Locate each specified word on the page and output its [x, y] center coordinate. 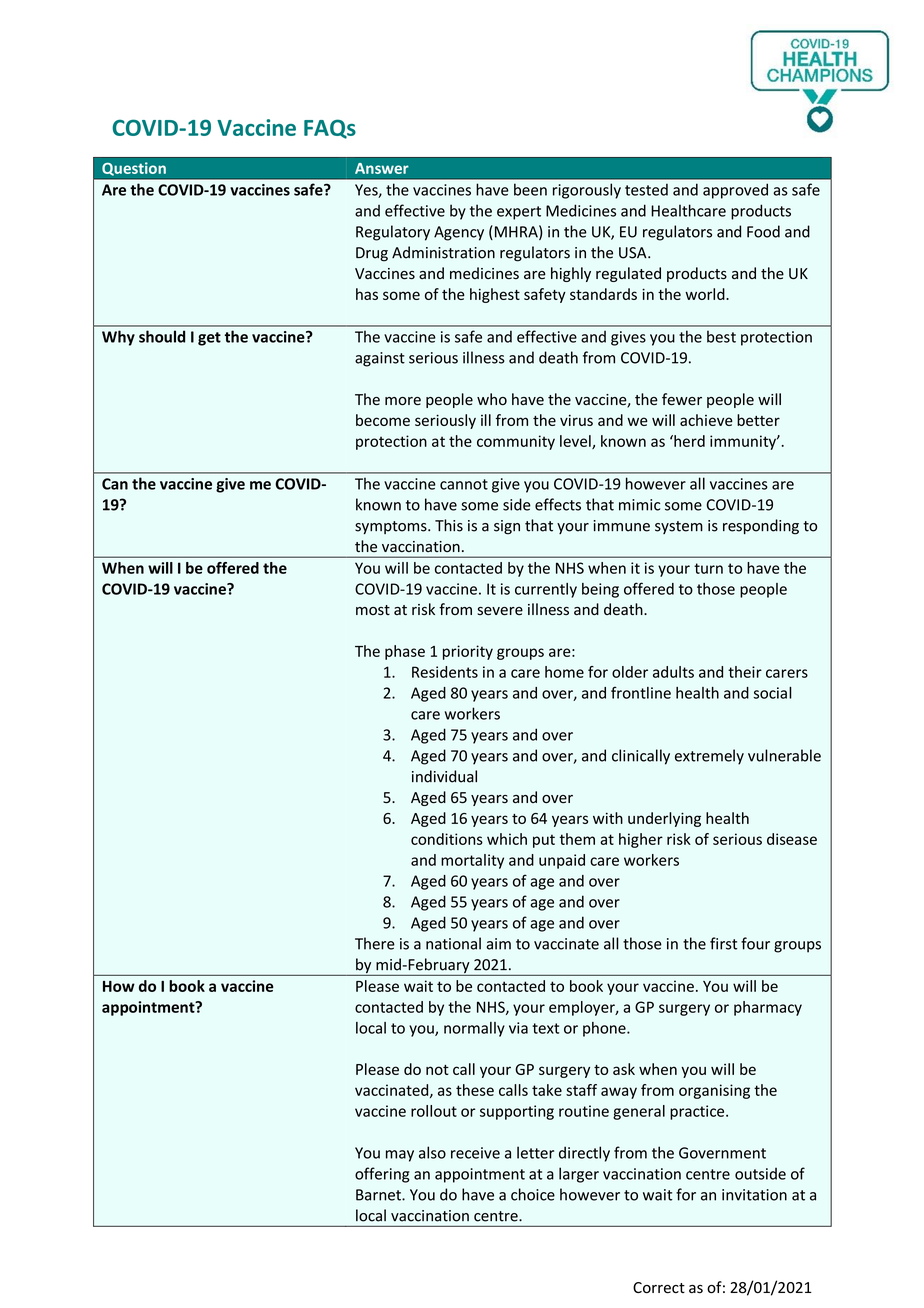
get [209, 339]
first [723, 943]
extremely [709, 757]
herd [688, 441]
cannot [464, 484]
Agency [459, 233]
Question [134, 169]
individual [444, 776]
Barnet [379, 1195]
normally [474, 1029]
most [373, 610]
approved [735, 191]
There [375, 943]
